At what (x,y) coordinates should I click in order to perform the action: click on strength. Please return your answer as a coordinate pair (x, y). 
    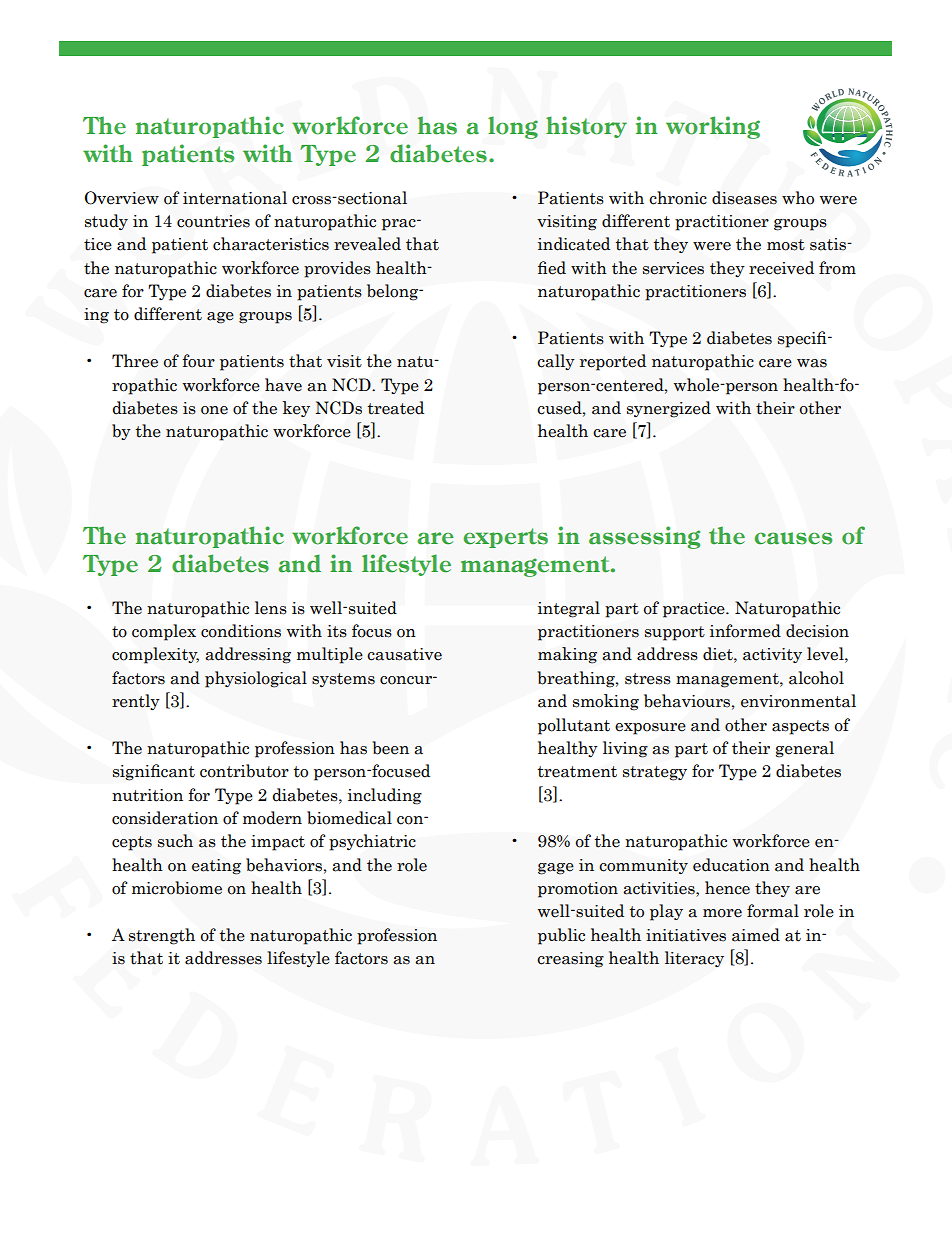
    Looking at the image, I should click on (162, 936).
